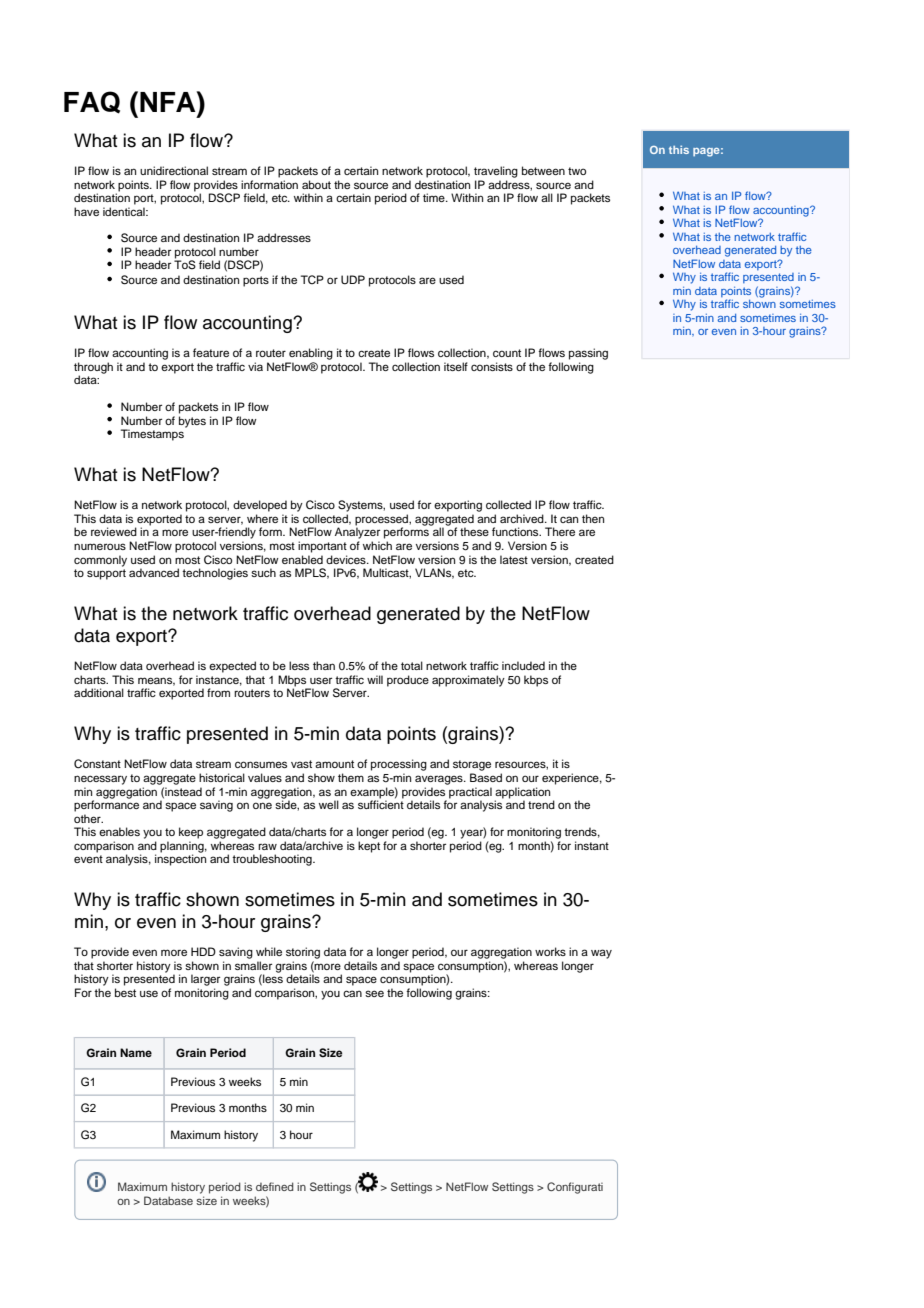 This image has height=1308, width=924. What do you see at coordinates (523, 665) in the image?
I see `included` at bounding box center [523, 665].
